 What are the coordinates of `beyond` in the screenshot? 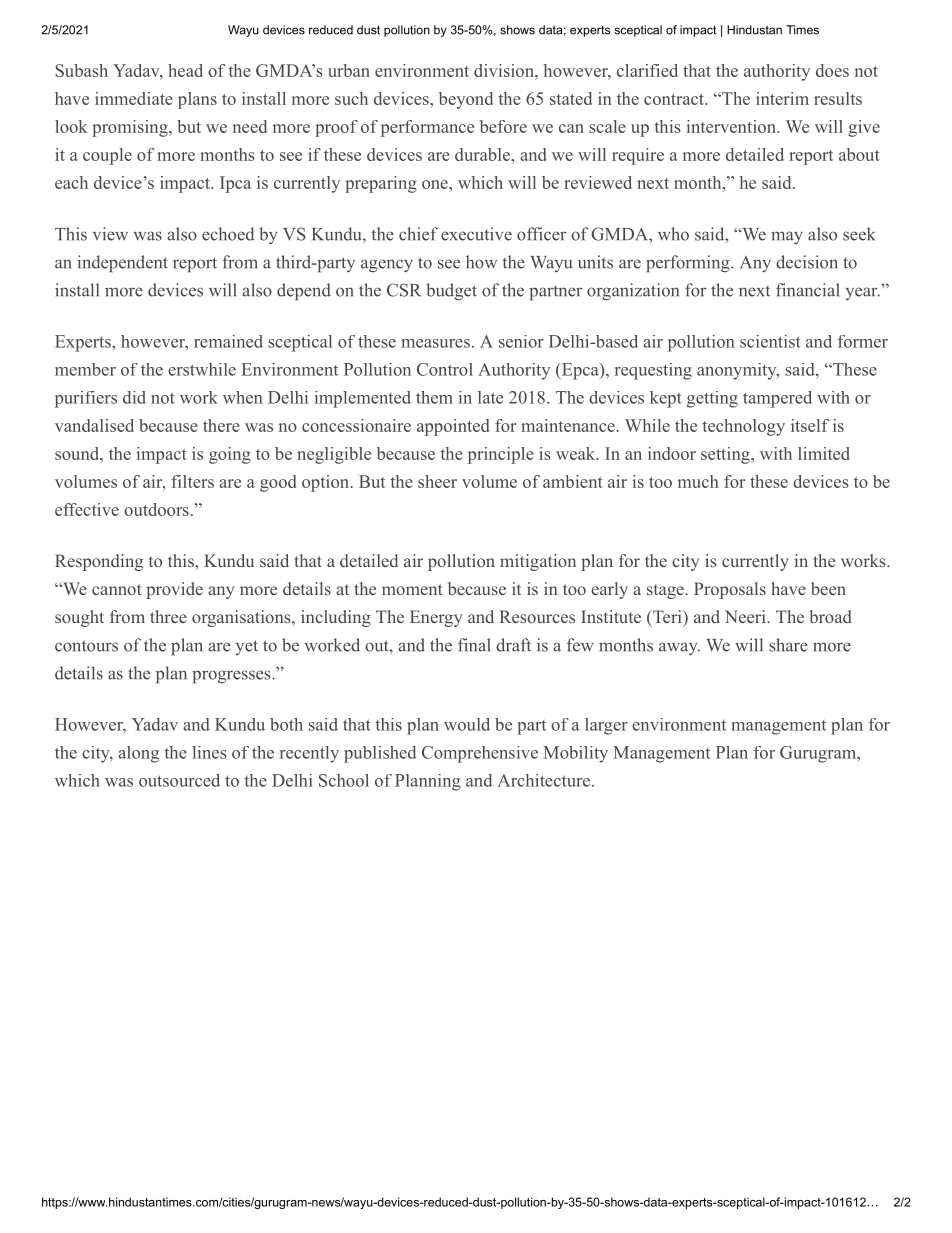 It's located at (466, 100).
